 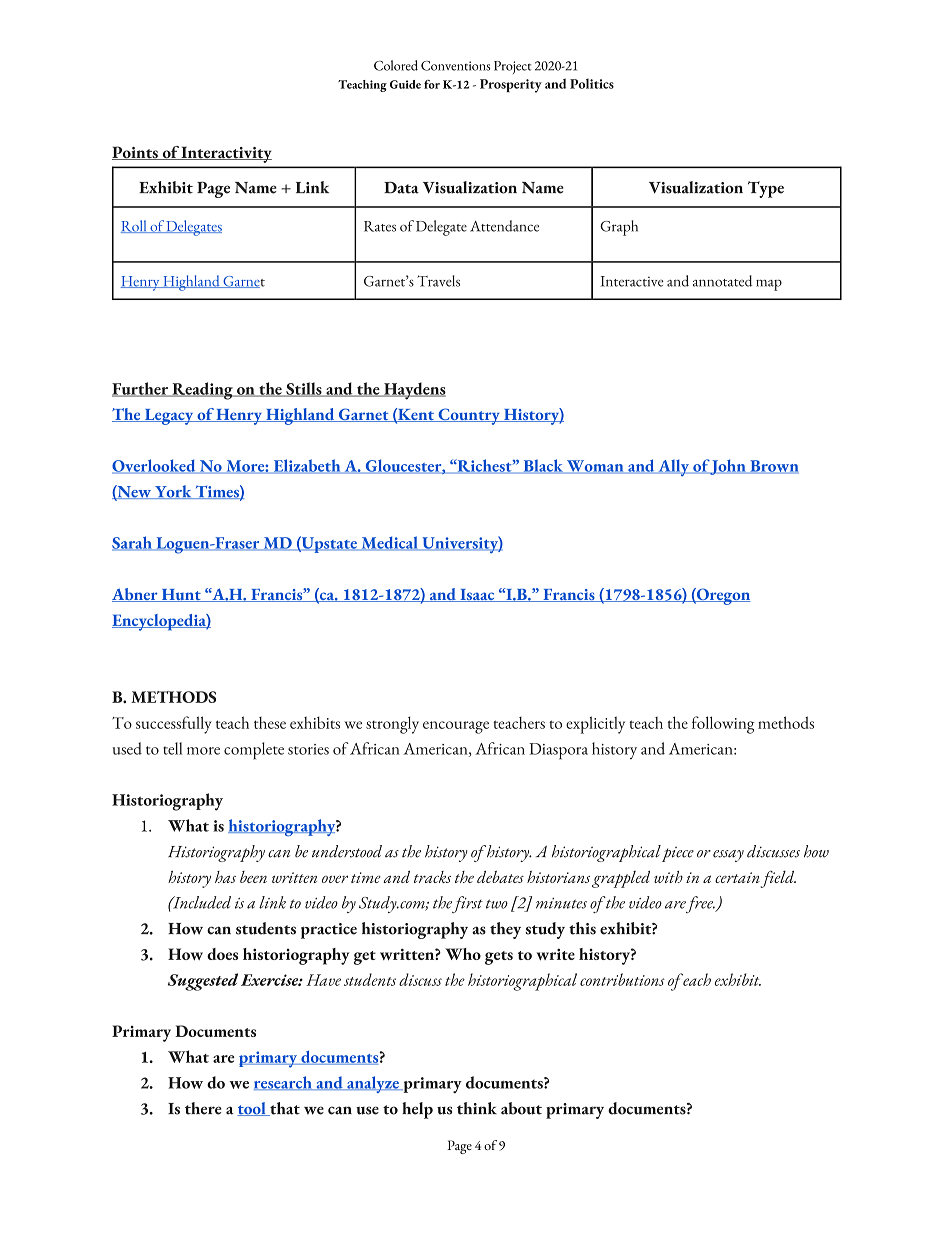 What do you see at coordinates (203, 1108) in the page?
I see `there` at bounding box center [203, 1108].
